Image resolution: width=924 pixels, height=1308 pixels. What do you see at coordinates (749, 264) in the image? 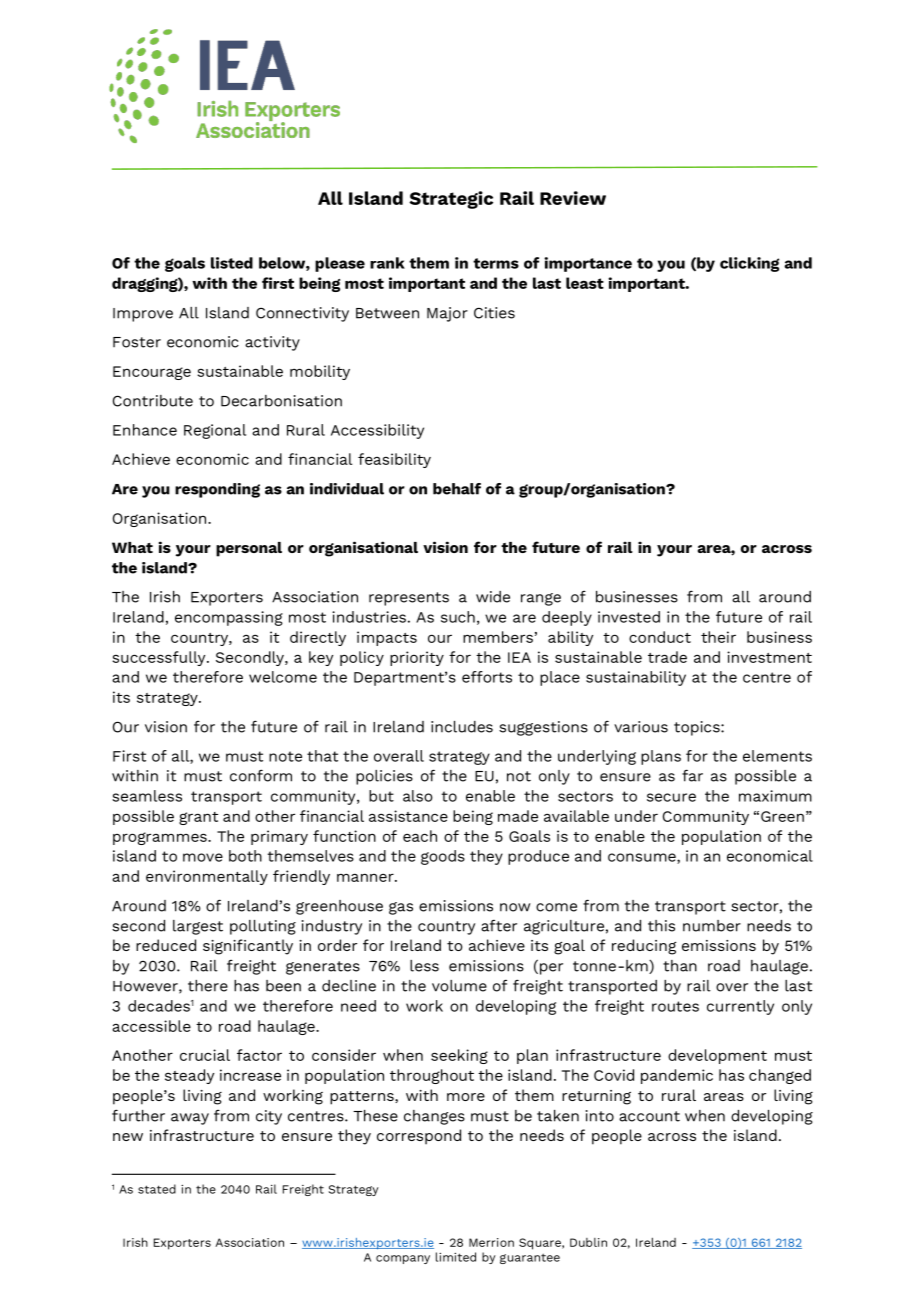
I see `clicking` at bounding box center [749, 264].
